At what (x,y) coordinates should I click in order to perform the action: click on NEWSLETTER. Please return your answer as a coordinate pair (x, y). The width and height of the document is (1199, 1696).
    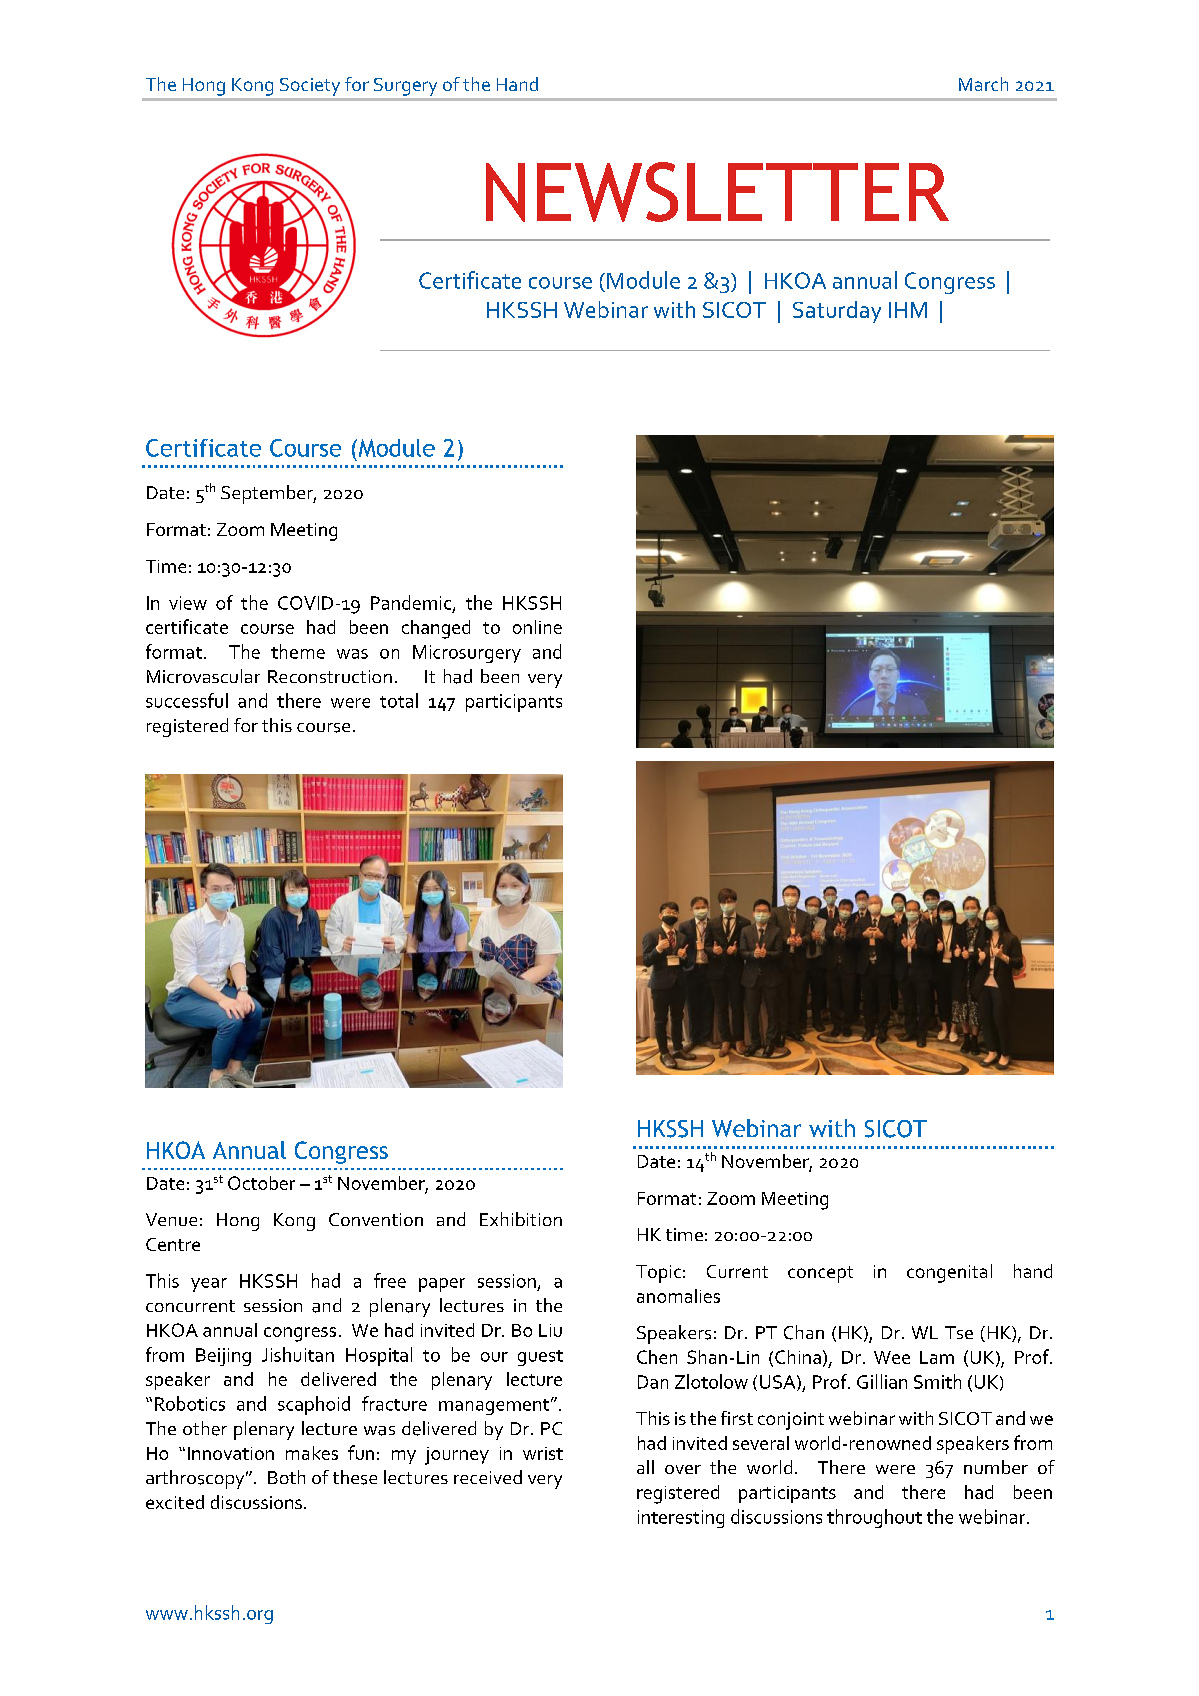
    Looking at the image, I should click on (717, 192).
